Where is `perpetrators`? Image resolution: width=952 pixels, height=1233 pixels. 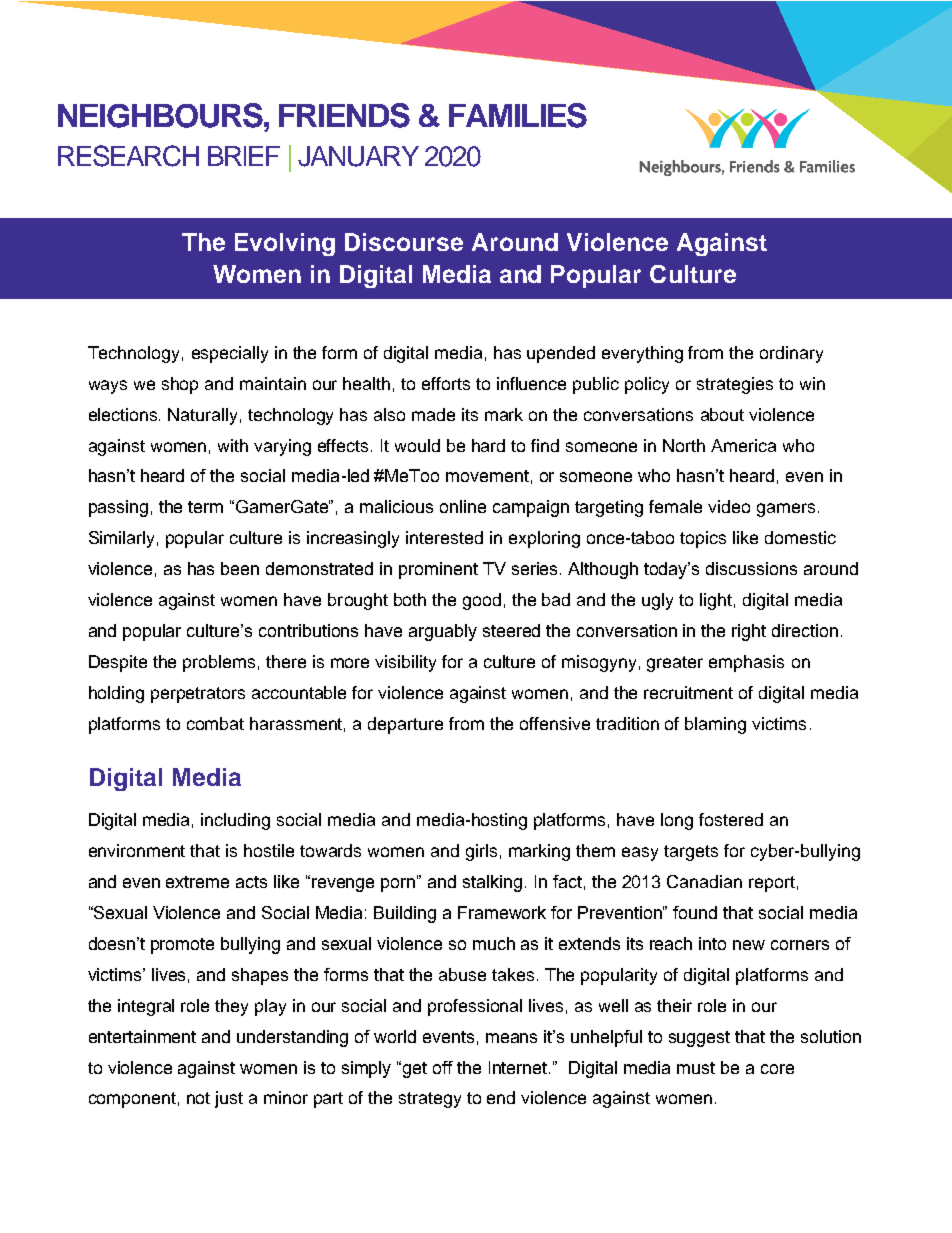 perpetrators is located at coordinates (198, 695).
